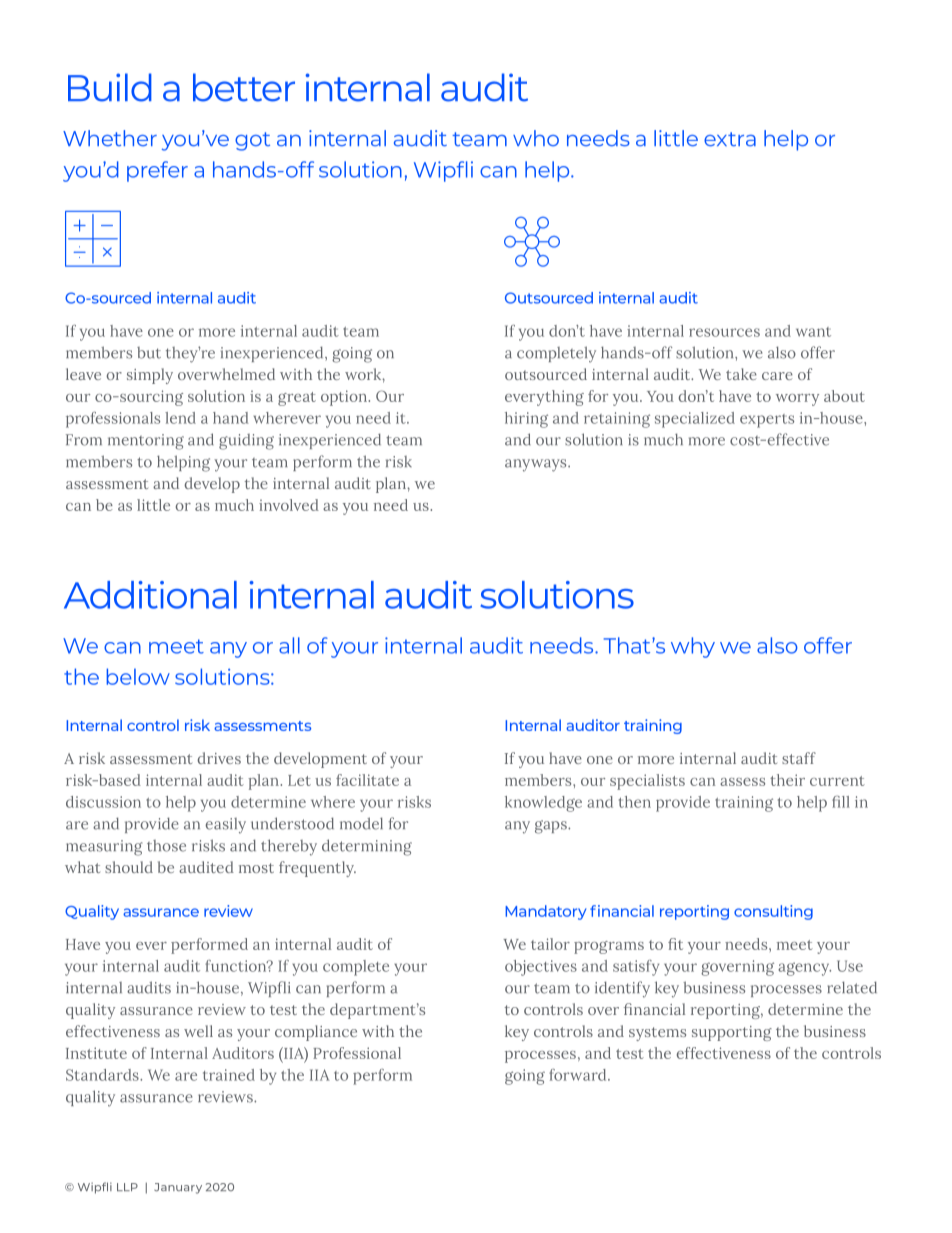 Image resolution: width=952 pixels, height=1233 pixels. I want to click on who, so click(536, 138).
